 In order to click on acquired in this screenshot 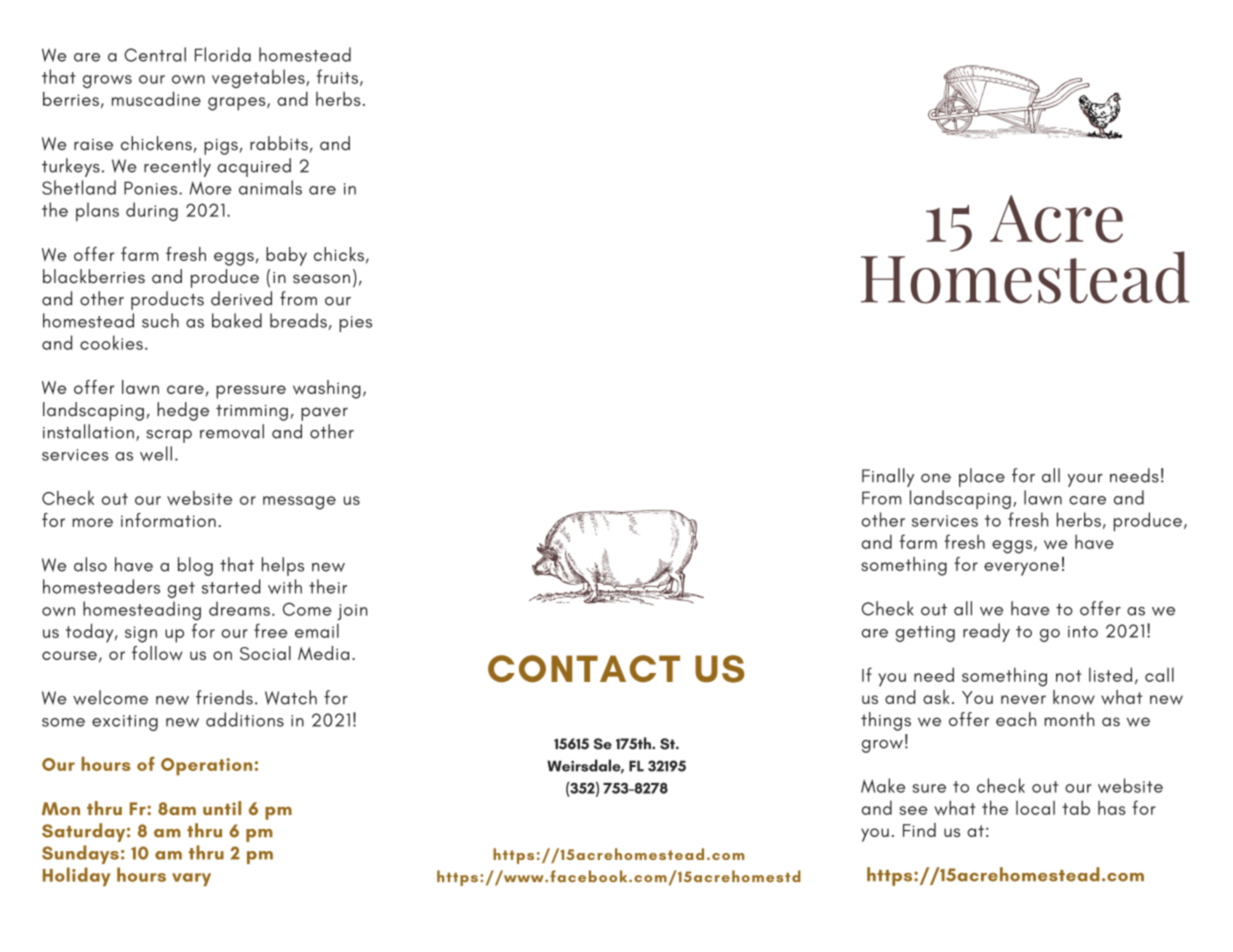, I will do `click(254, 167)`.
